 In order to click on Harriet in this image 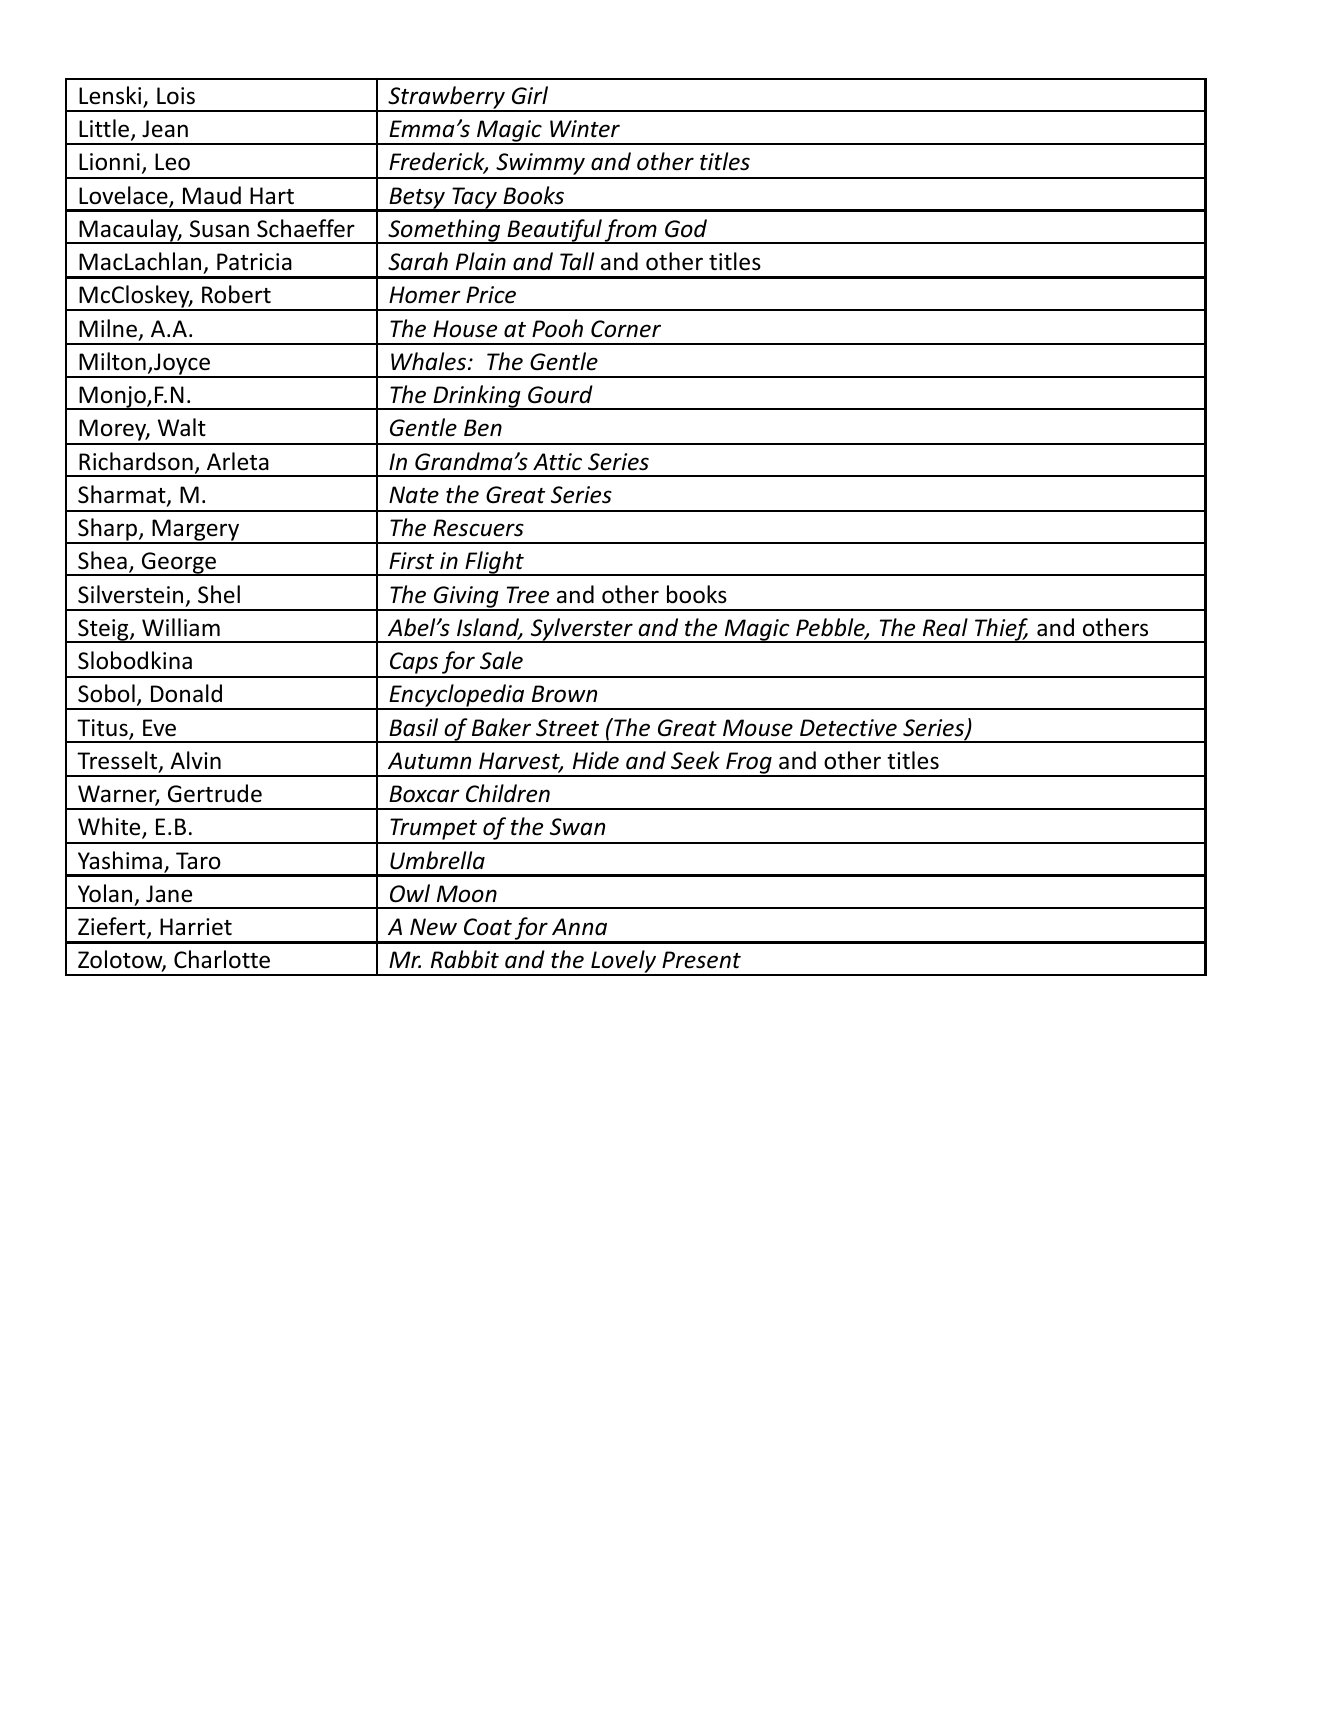, I will do `click(196, 927)`.
